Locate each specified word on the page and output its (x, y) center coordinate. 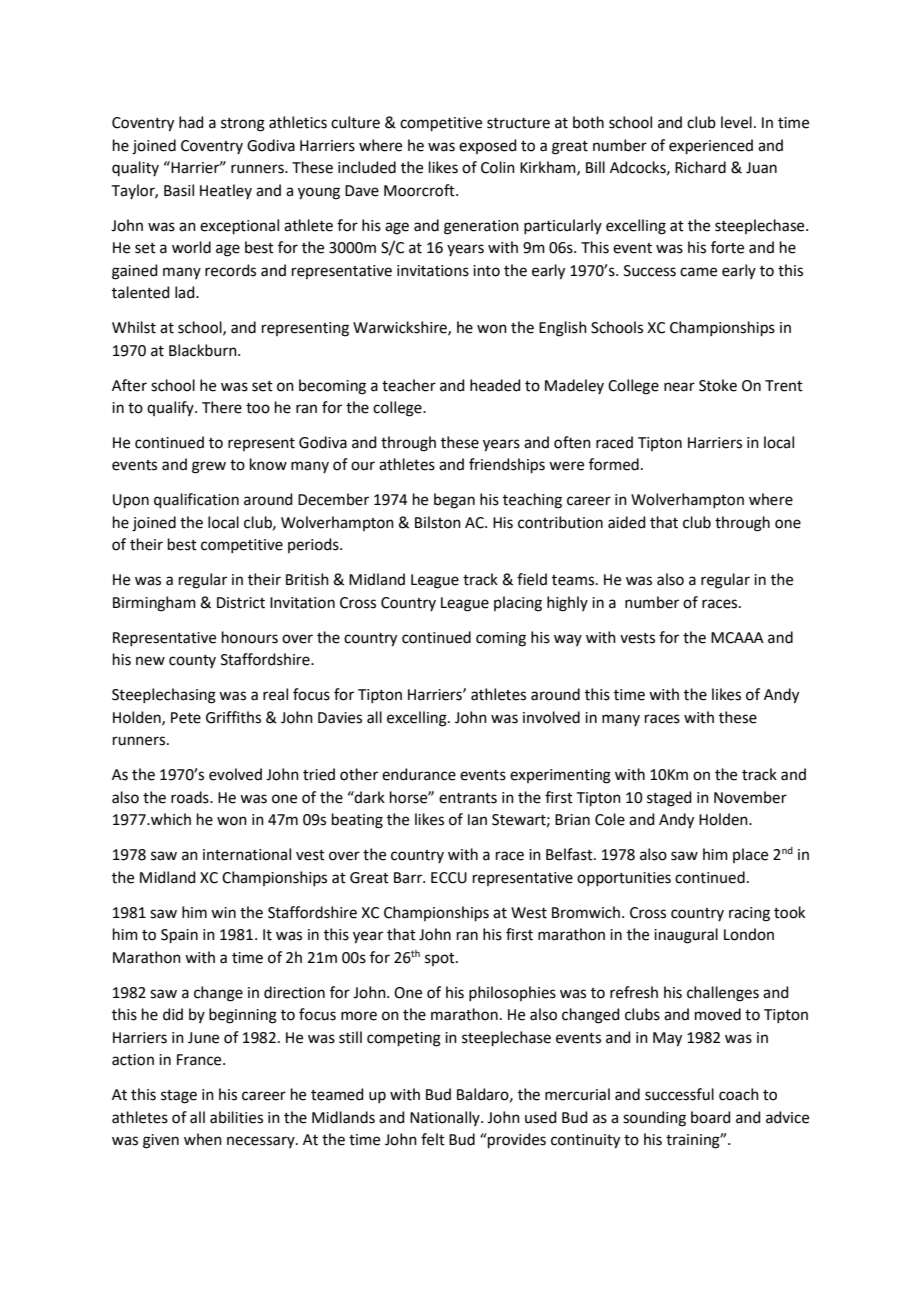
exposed (488, 146)
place (750, 855)
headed (495, 385)
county (192, 661)
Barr (409, 878)
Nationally (446, 1118)
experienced (711, 146)
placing (518, 604)
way (568, 640)
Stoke (718, 385)
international (247, 854)
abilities (236, 1117)
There (222, 407)
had (191, 122)
